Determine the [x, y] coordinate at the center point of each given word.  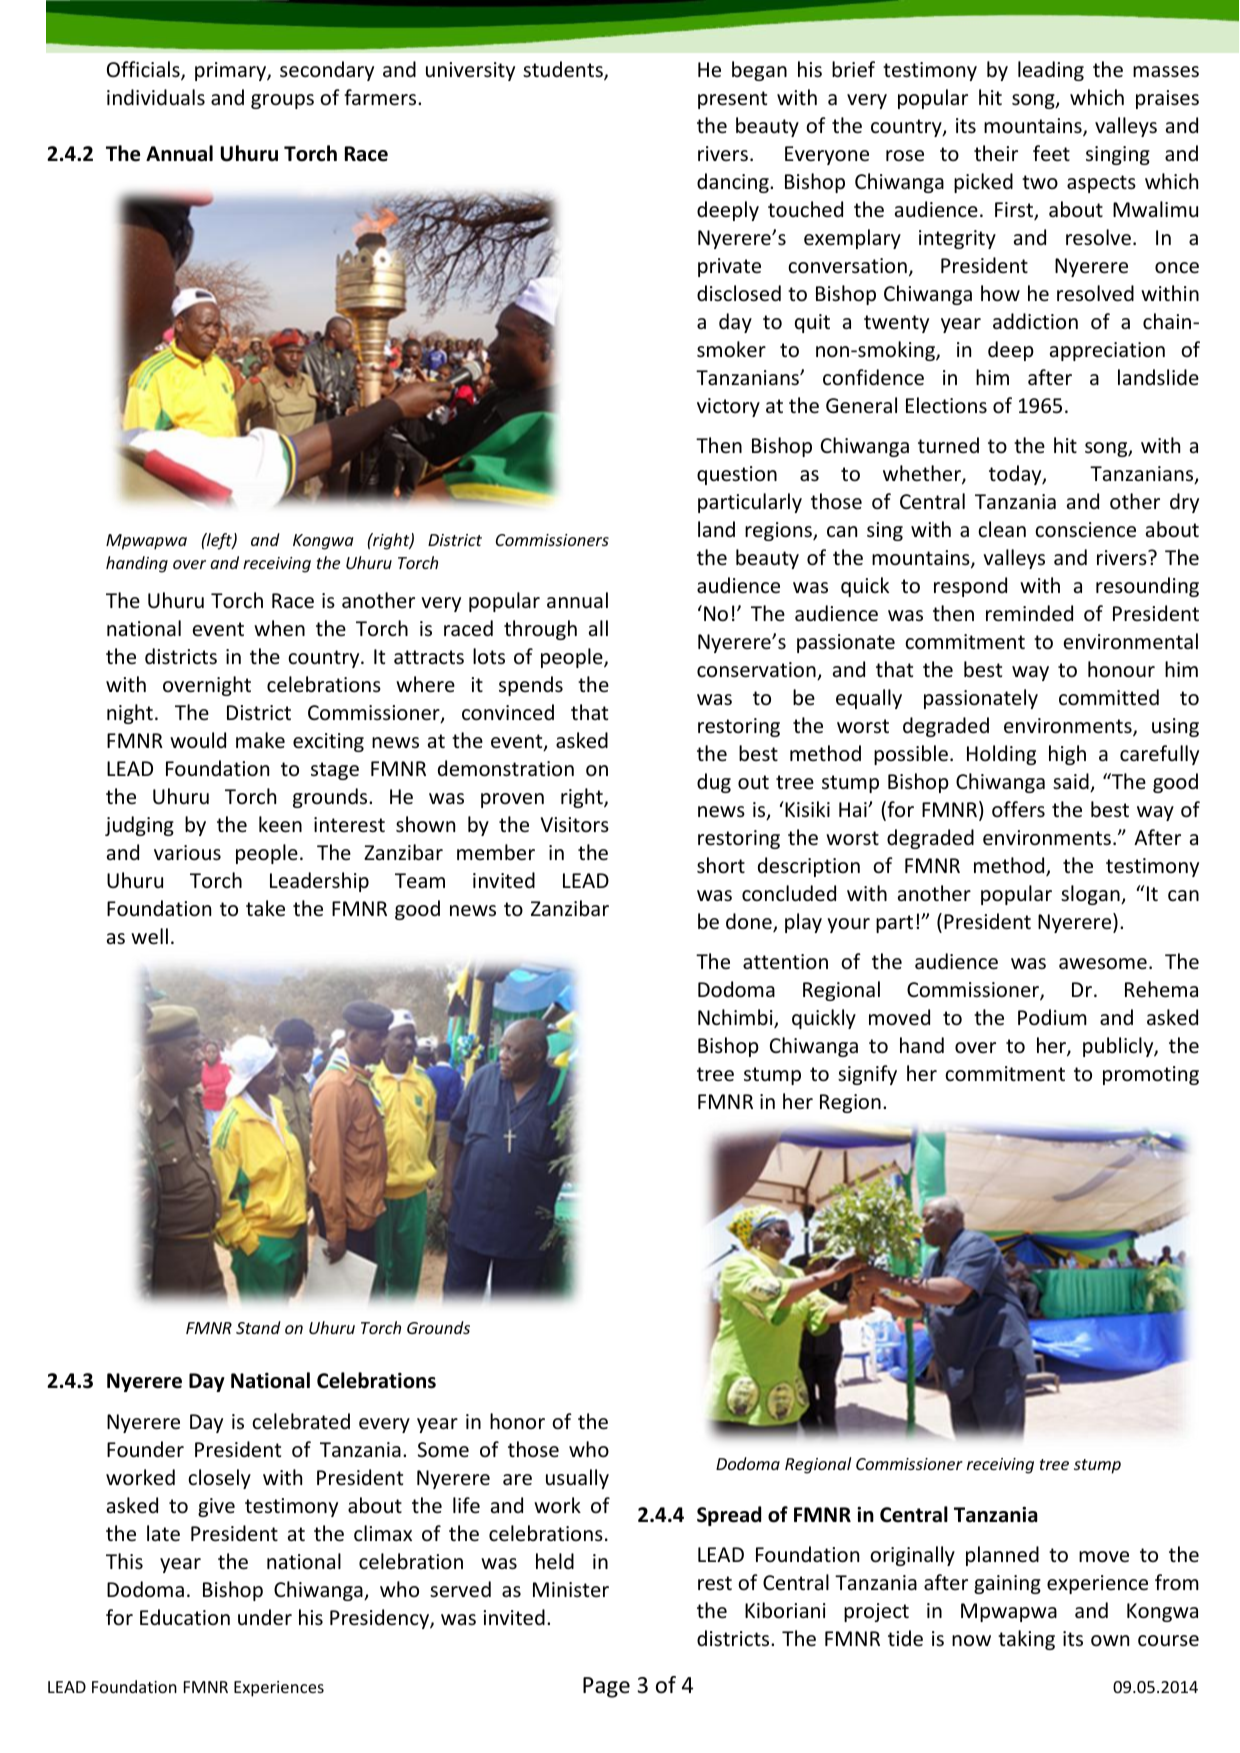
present [732, 100]
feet [1051, 153]
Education [185, 1617]
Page [606, 1687]
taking [1026, 1640]
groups [282, 101]
